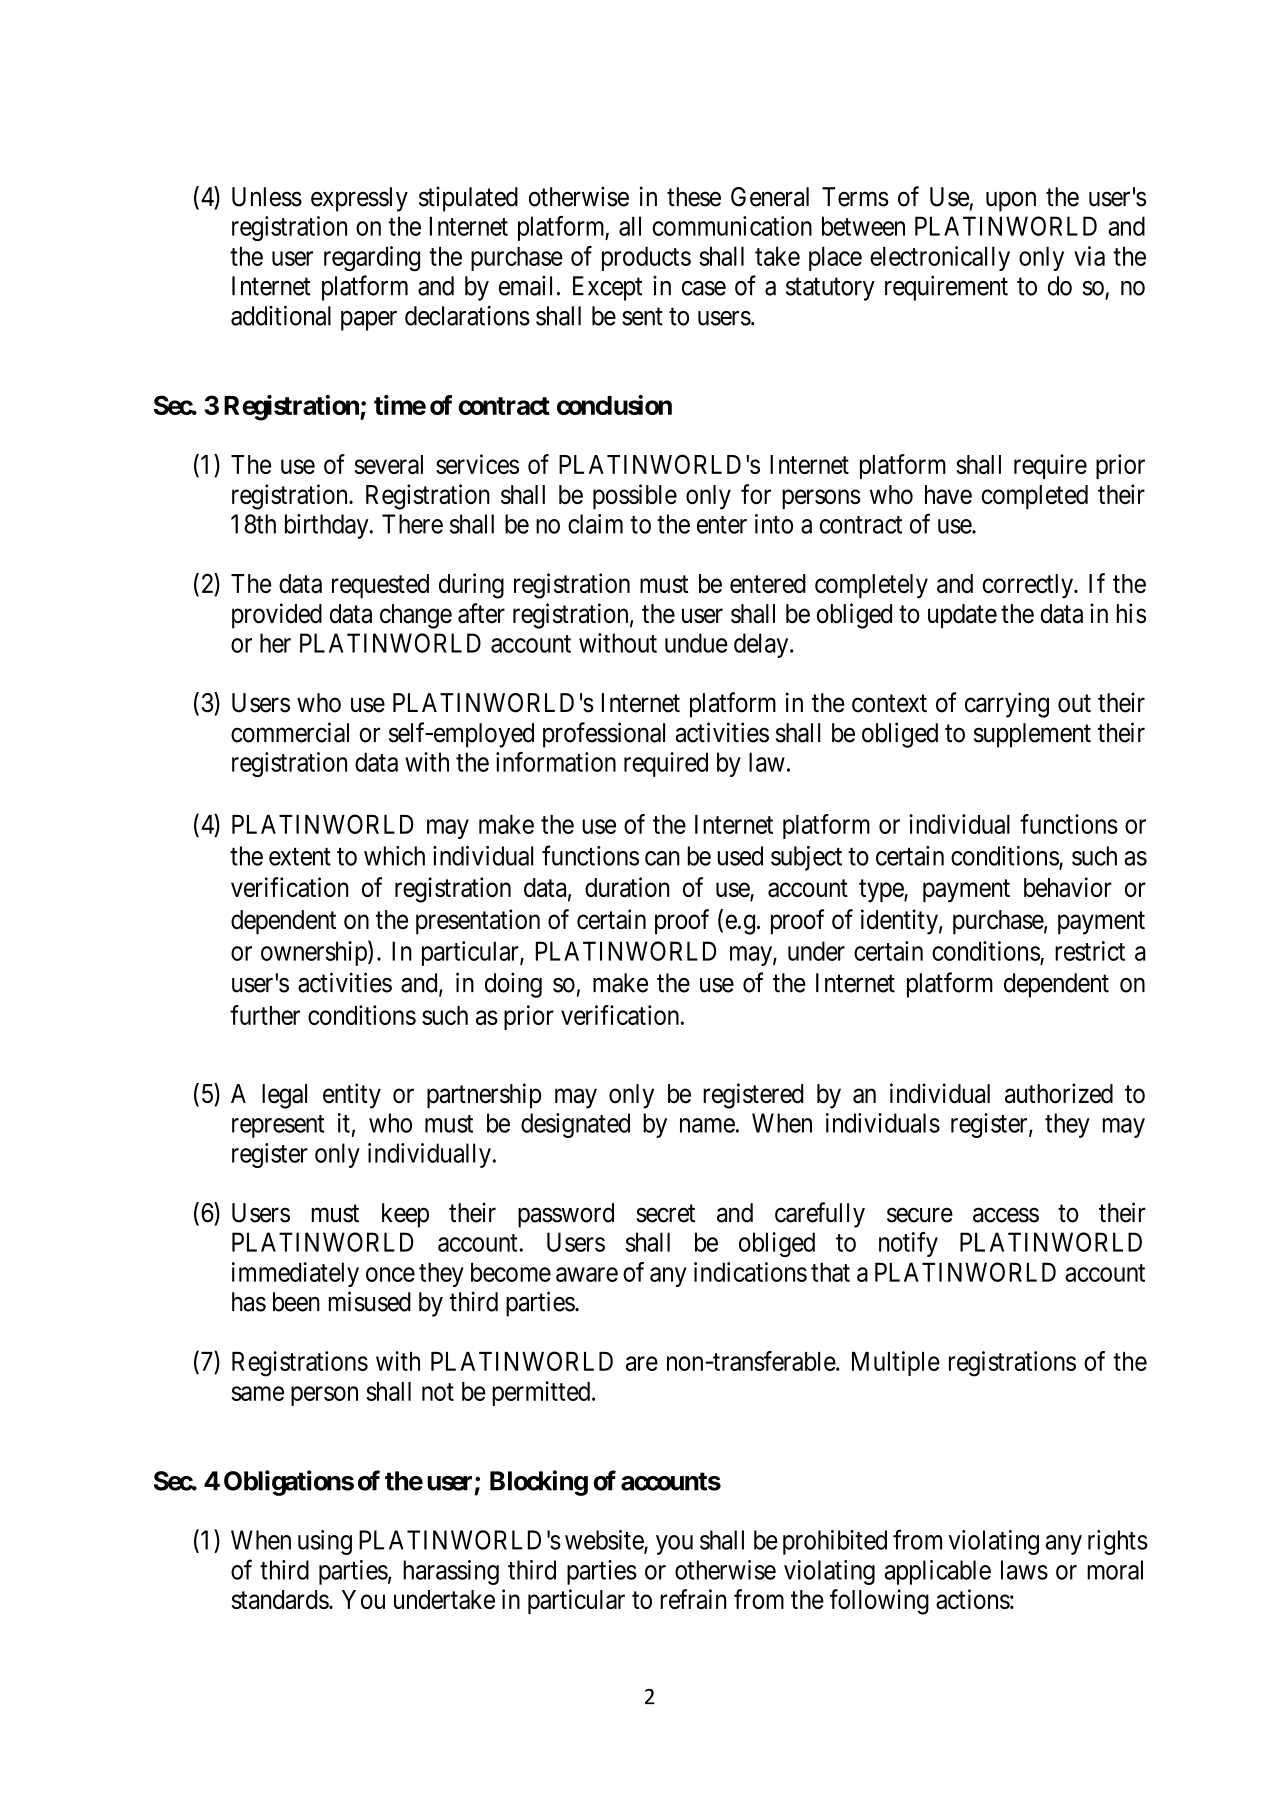  I want to click on notify, so click(908, 1244).
